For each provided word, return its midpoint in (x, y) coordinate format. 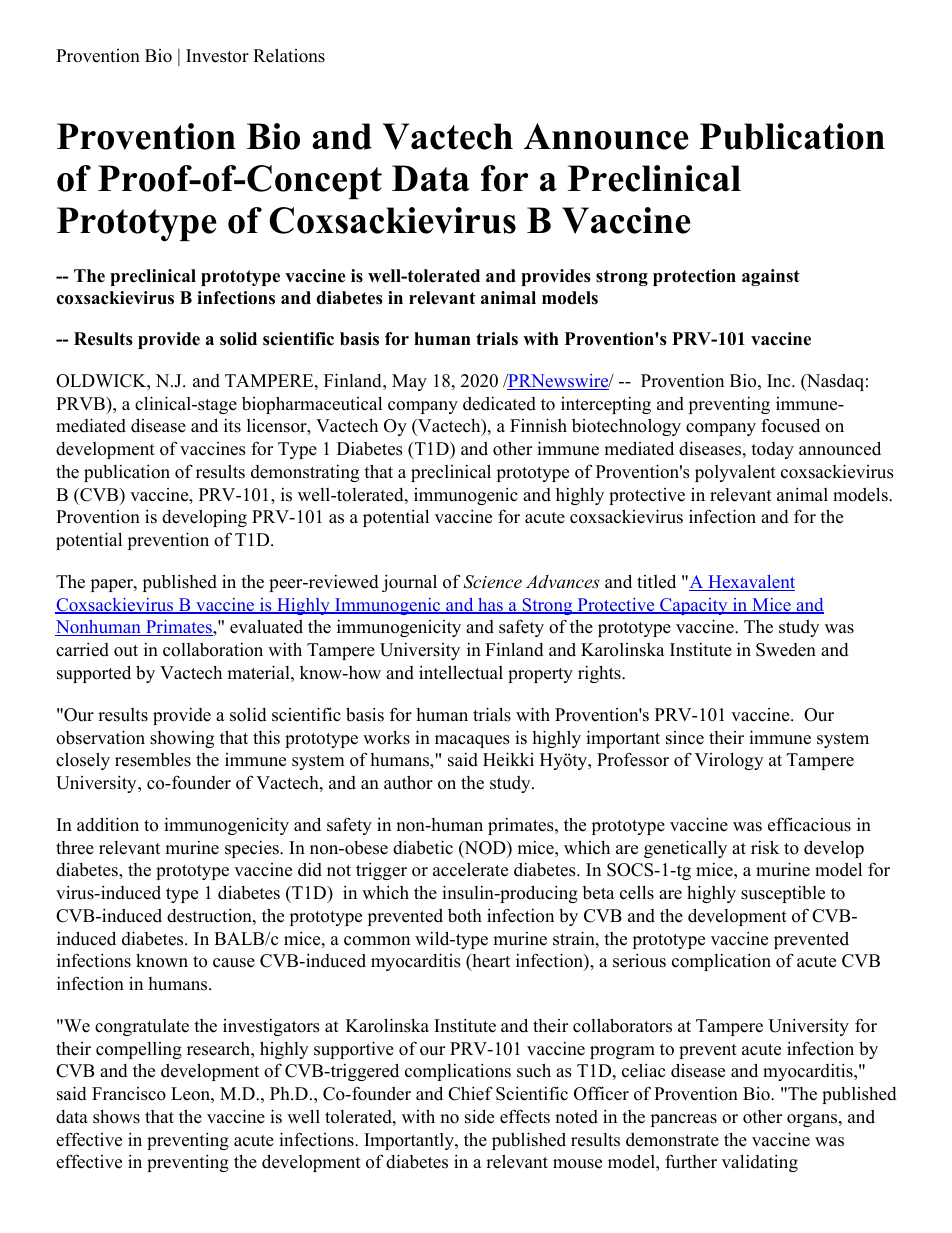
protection (694, 277)
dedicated (499, 404)
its (232, 426)
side (479, 1116)
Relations (289, 55)
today (772, 450)
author (408, 782)
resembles (153, 760)
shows (116, 1117)
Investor (217, 56)
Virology (729, 761)
